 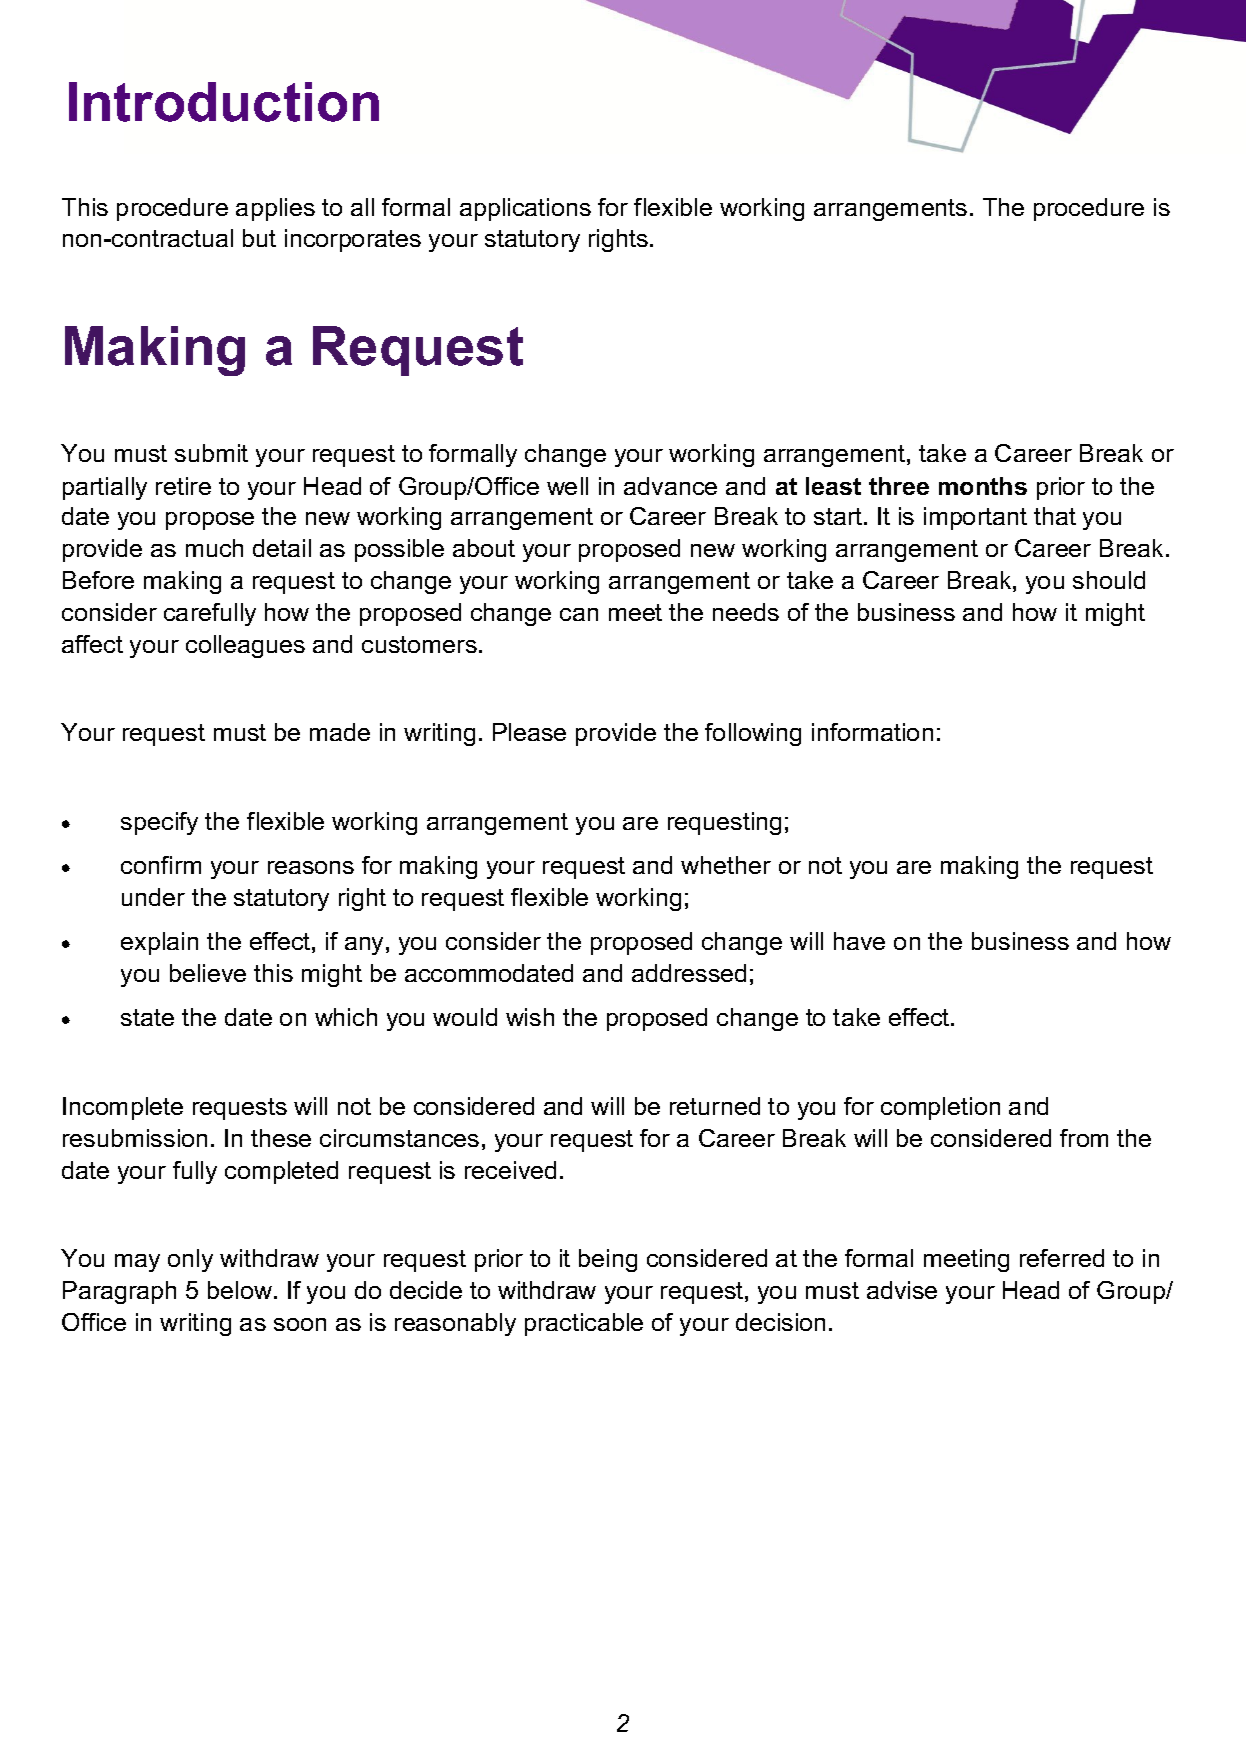 I want to click on Introduction, so click(x=224, y=102).
